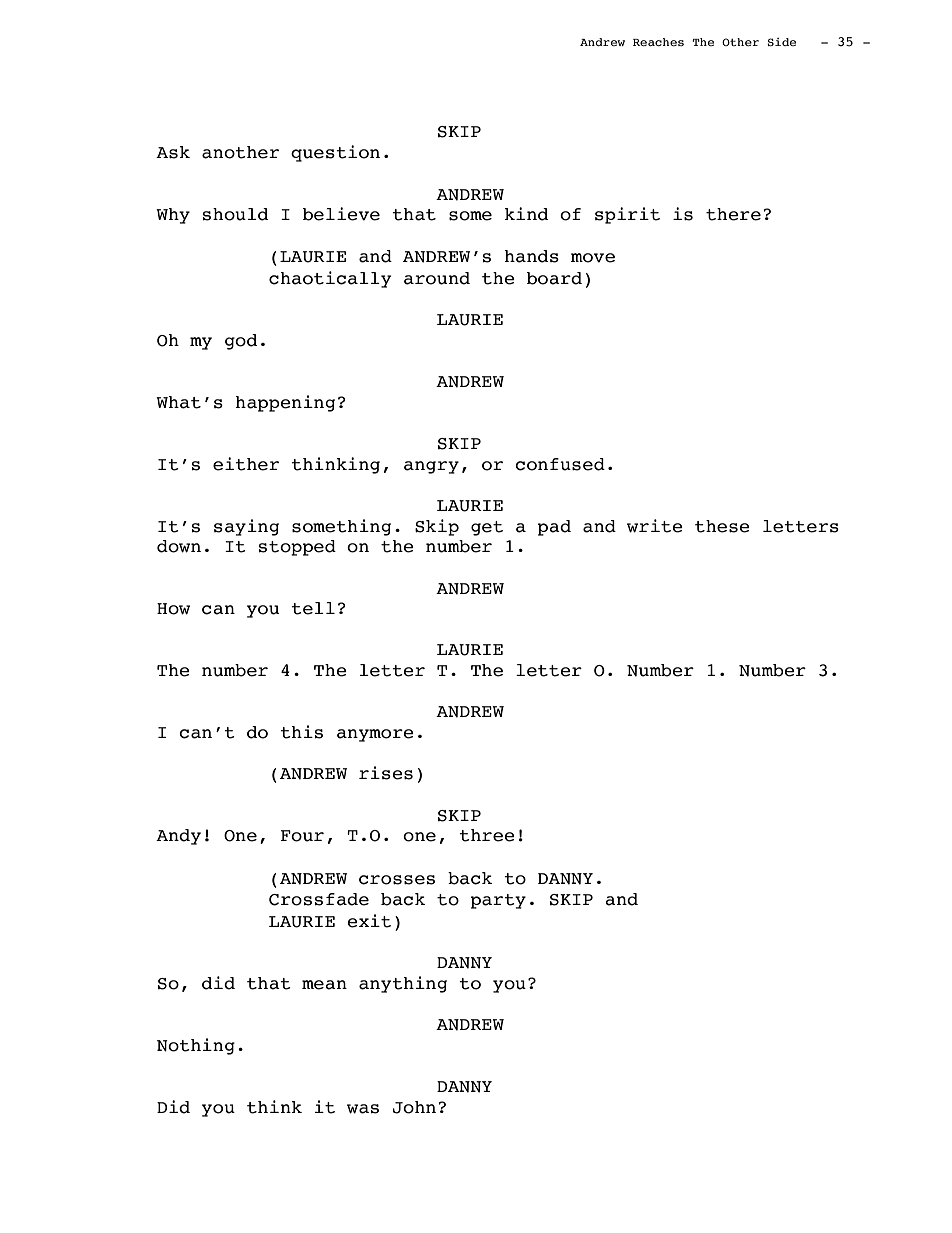 Image resolution: width=952 pixels, height=1233 pixels. What do you see at coordinates (431, 467) in the document?
I see `angry` at bounding box center [431, 467].
